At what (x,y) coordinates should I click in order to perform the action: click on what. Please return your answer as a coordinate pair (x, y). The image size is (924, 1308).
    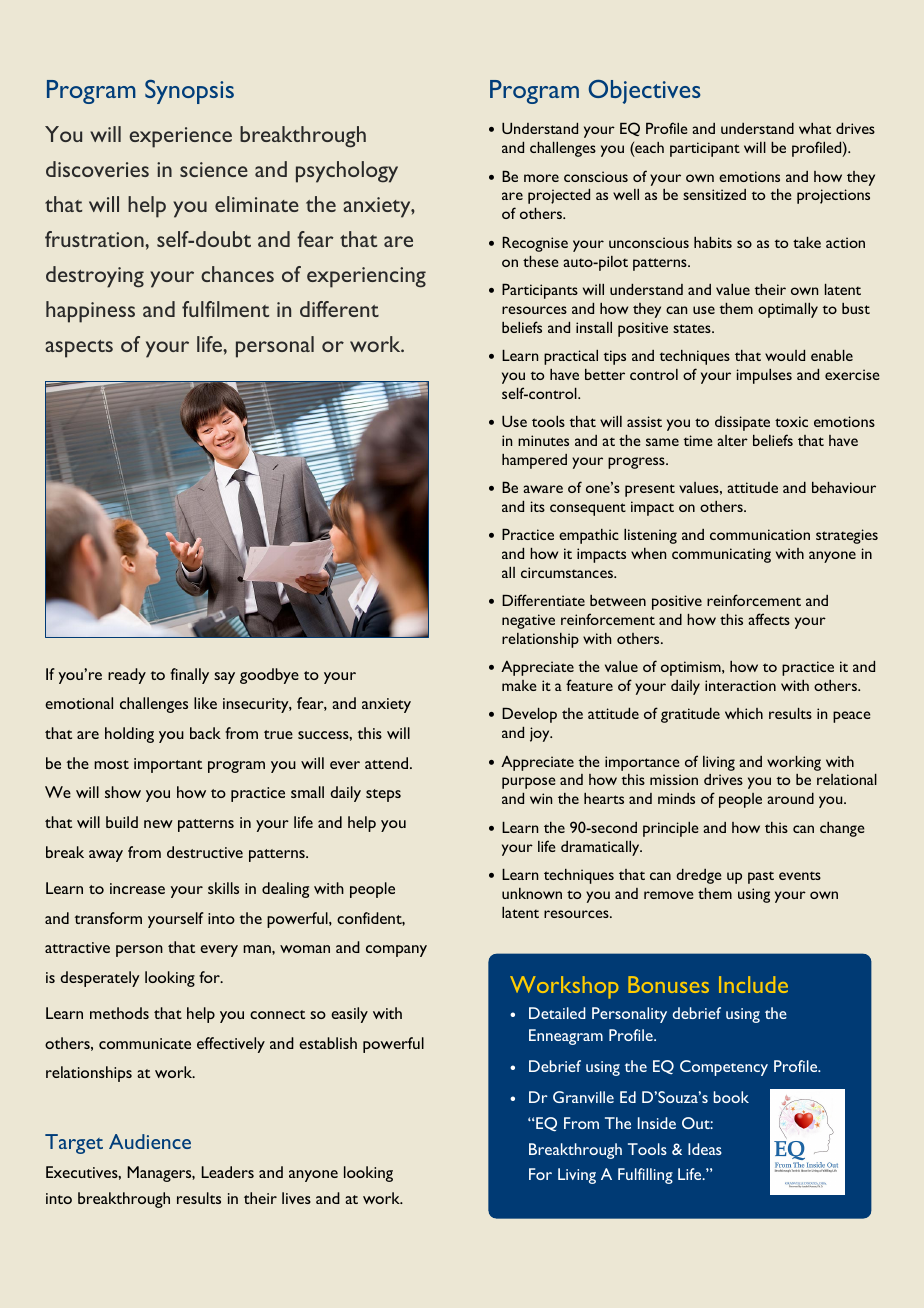
    Looking at the image, I should click on (815, 128).
